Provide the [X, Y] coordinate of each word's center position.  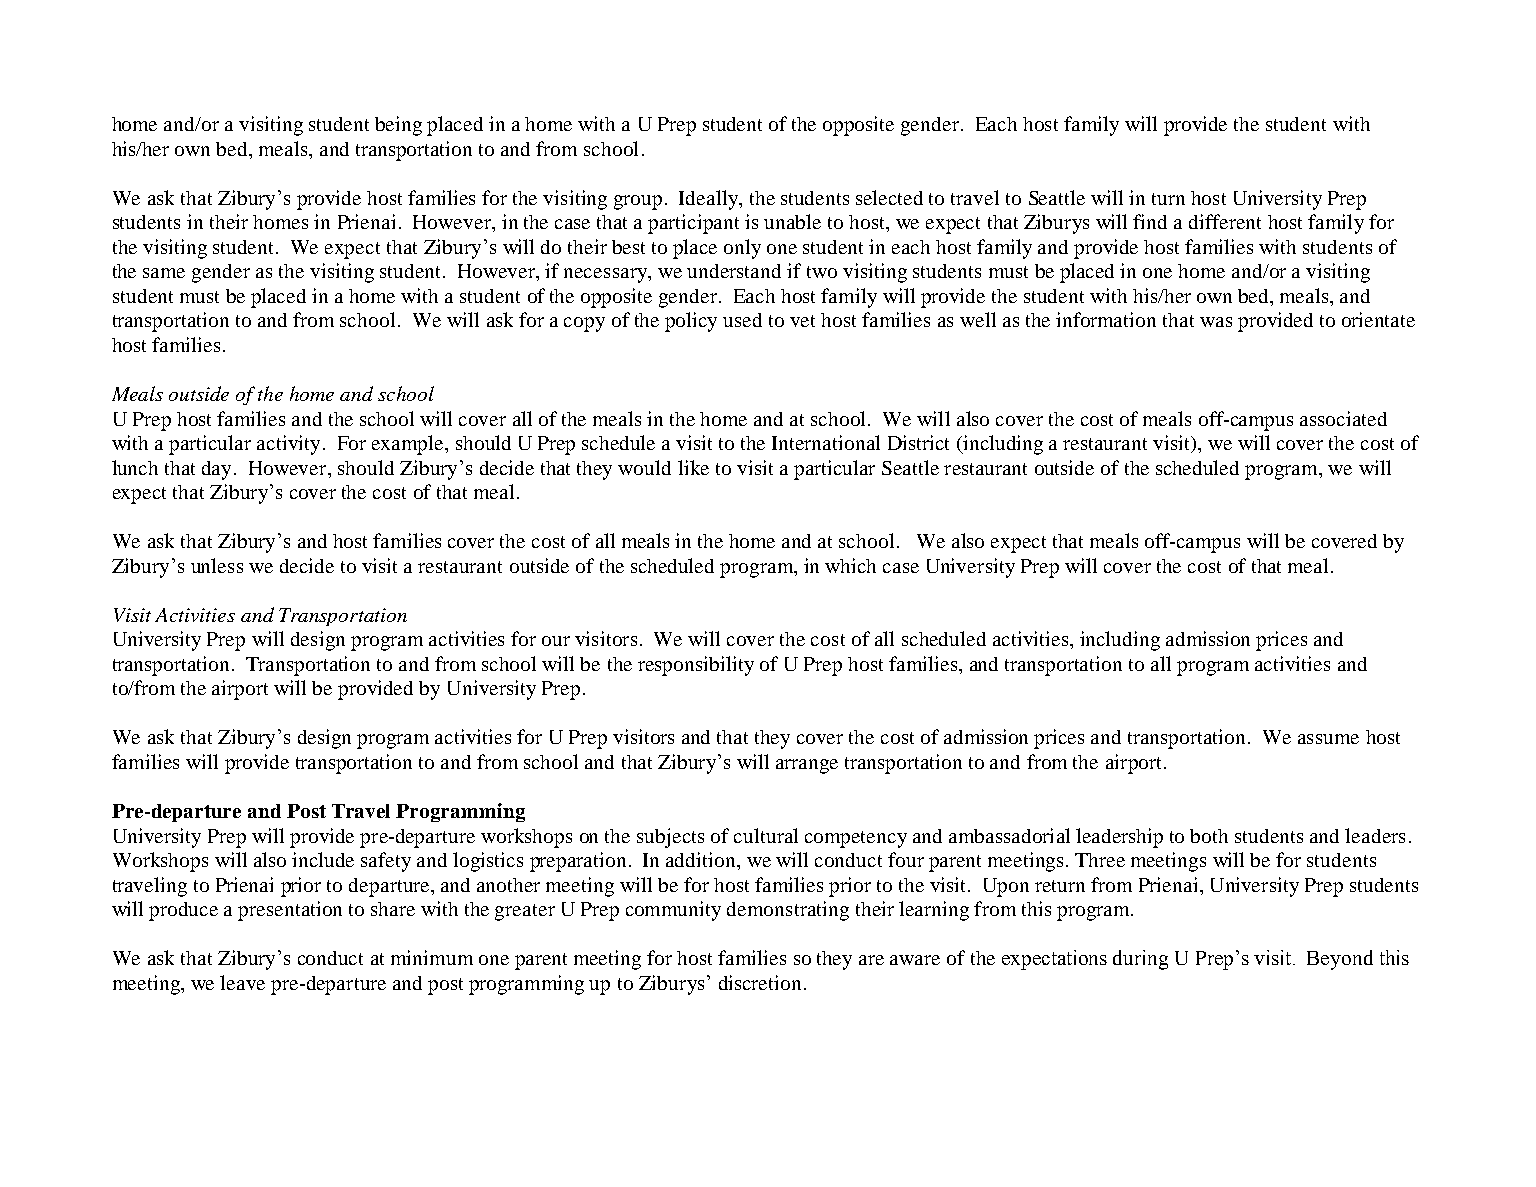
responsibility [696, 666]
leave [242, 982]
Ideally [709, 200]
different [1225, 221]
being [398, 126]
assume [1328, 739]
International [826, 442]
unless [217, 565]
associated [1343, 418]
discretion [760, 982]
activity [288, 445]
